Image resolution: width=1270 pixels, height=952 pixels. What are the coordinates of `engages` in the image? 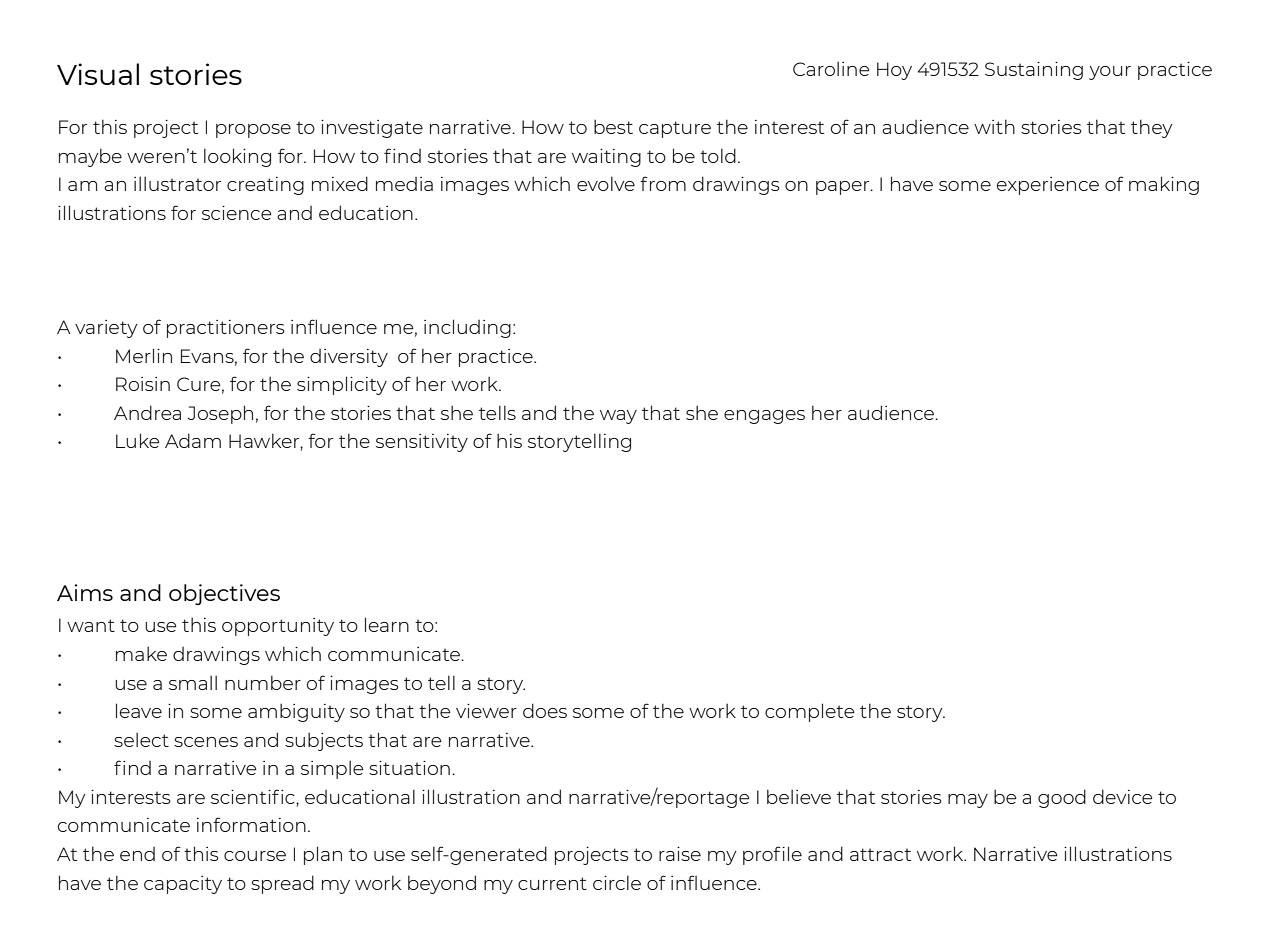 It's located at (764, 417).
